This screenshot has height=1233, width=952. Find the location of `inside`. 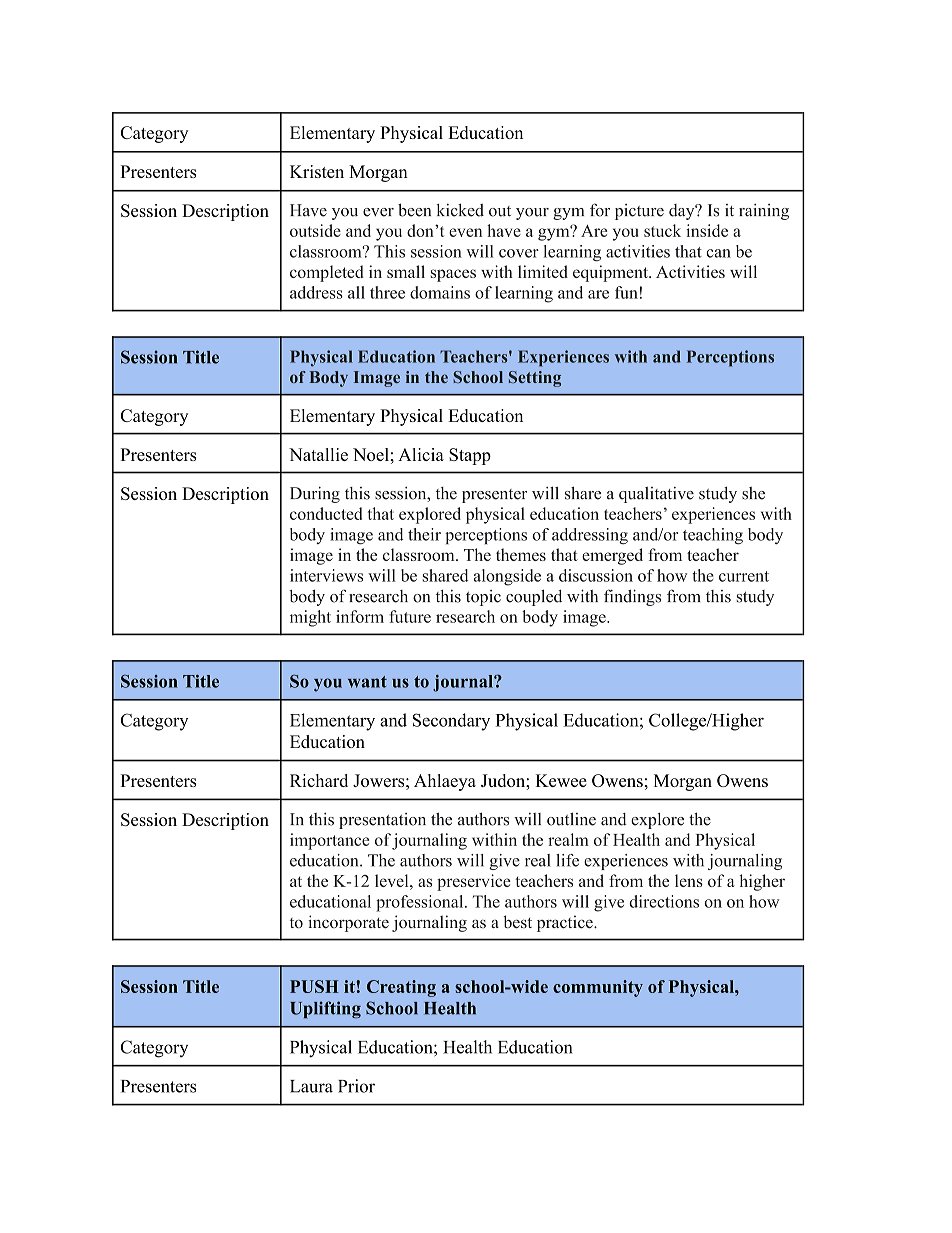

inside is located at coordinates (707, 230).
